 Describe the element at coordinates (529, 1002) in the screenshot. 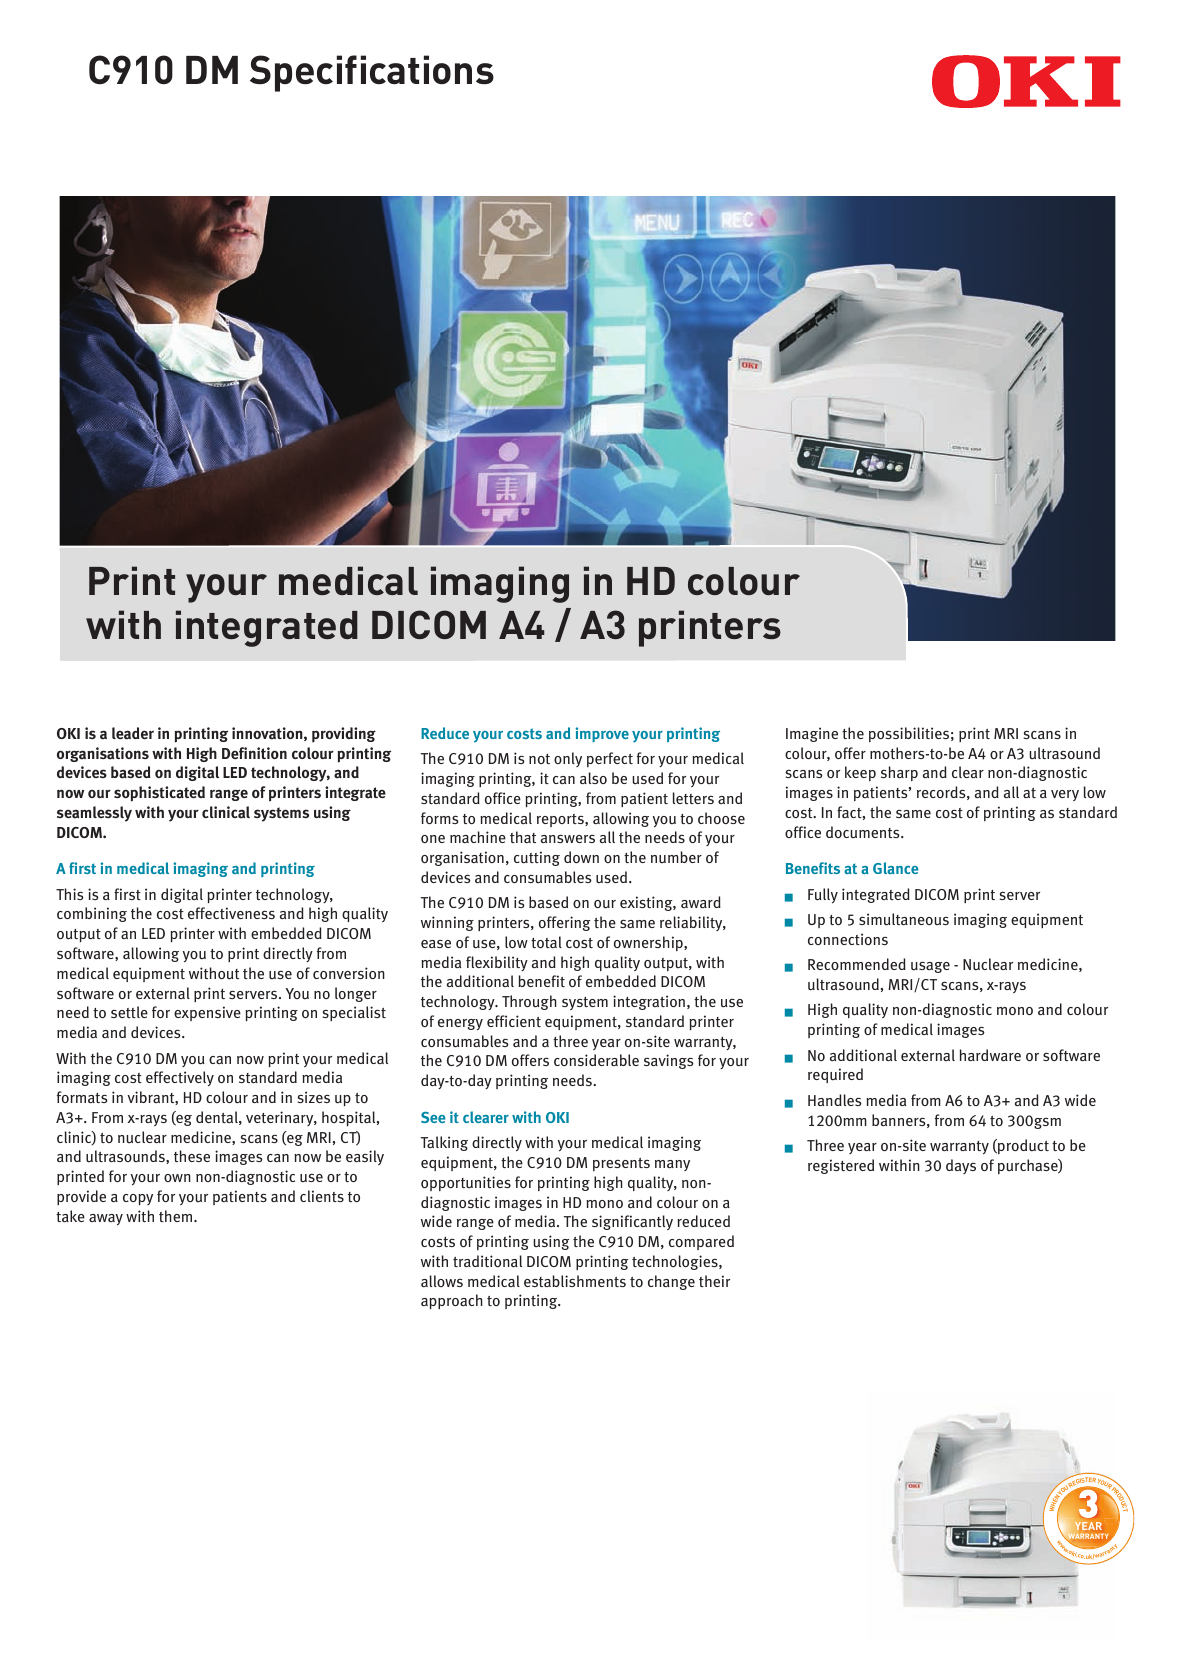

I see `Through` at that location.
